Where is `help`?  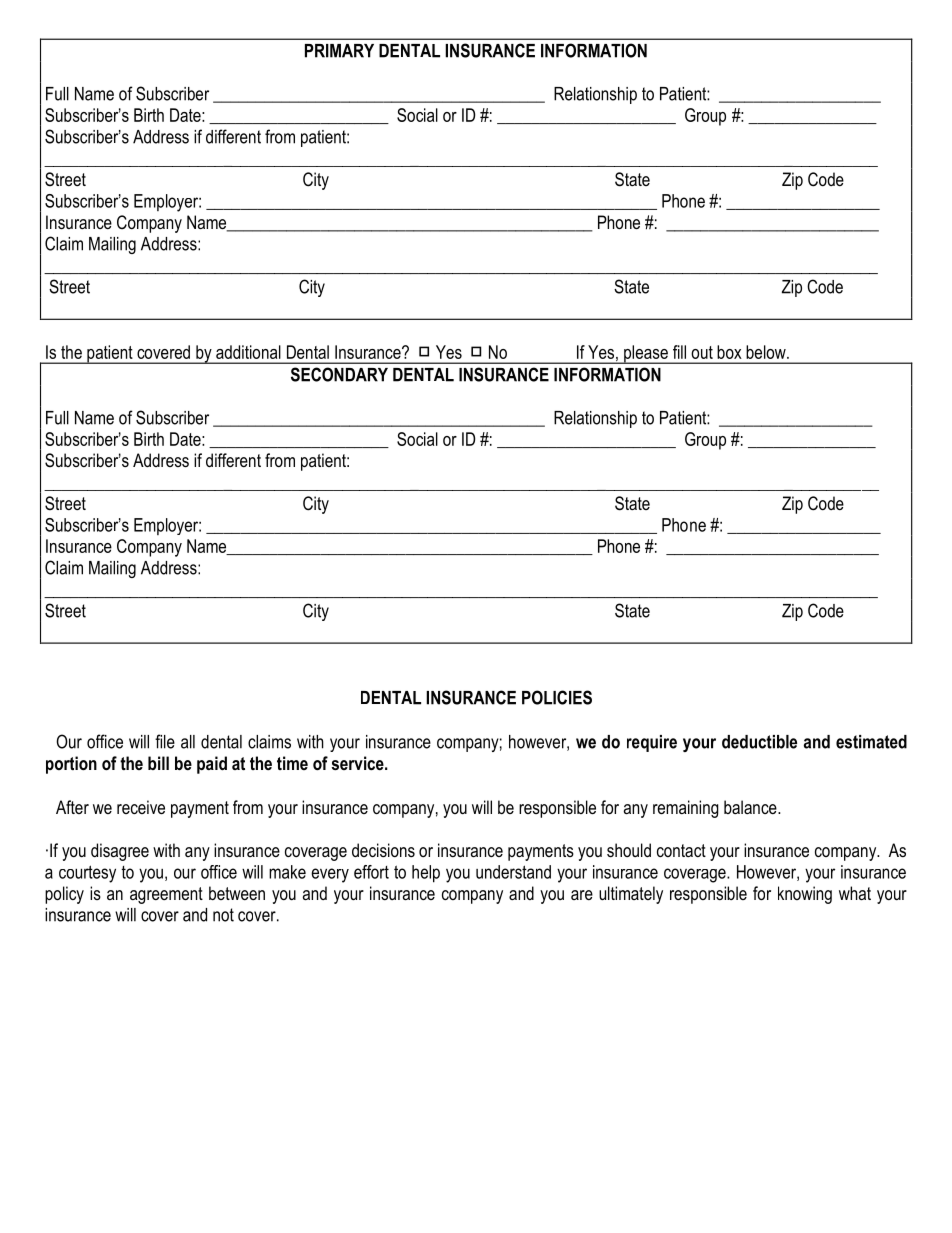
help is located at coordinates (426, 874).
